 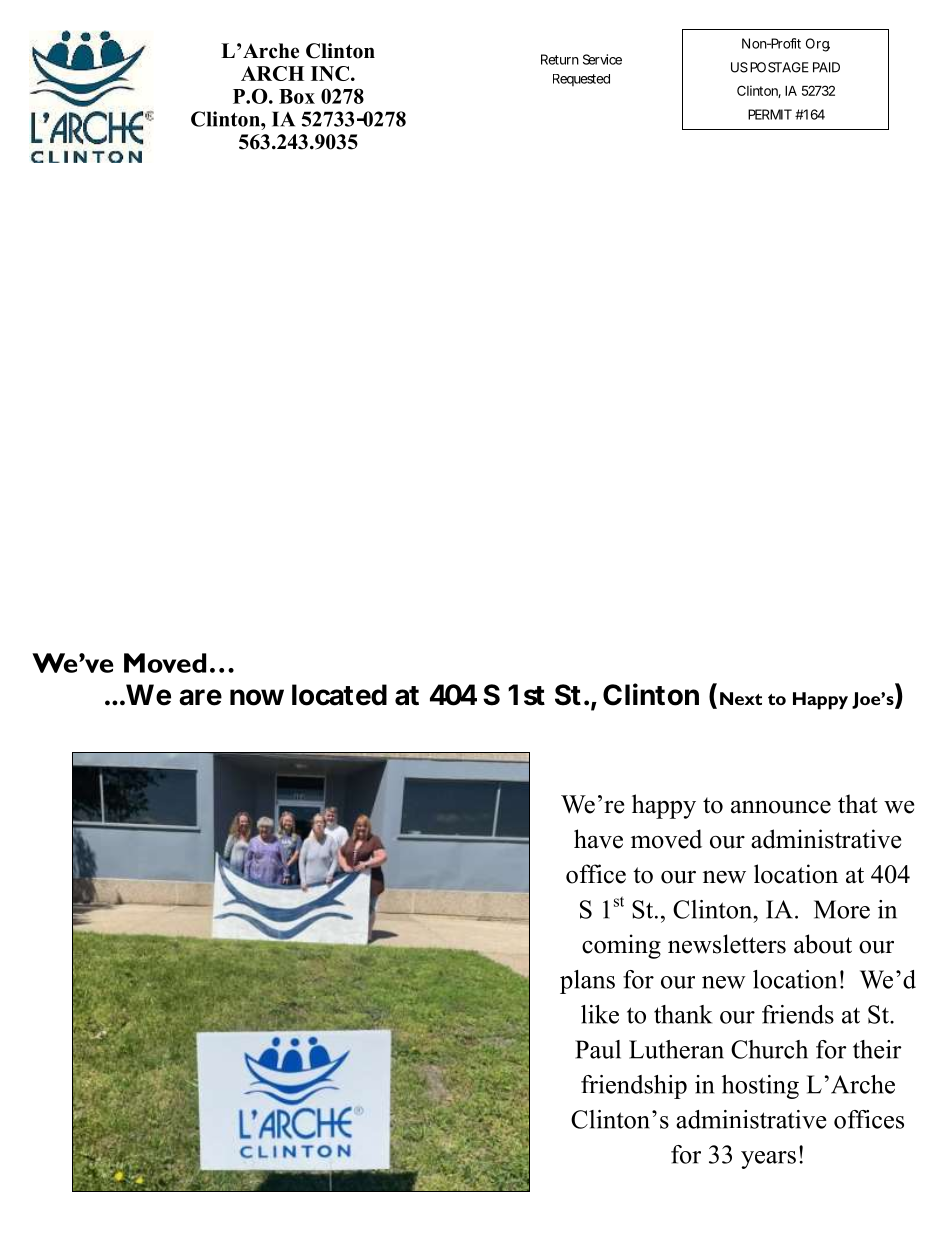 What do you see at coordinates (621, 946) in the image?
I see `coming` at bounding box center [621, 946].
